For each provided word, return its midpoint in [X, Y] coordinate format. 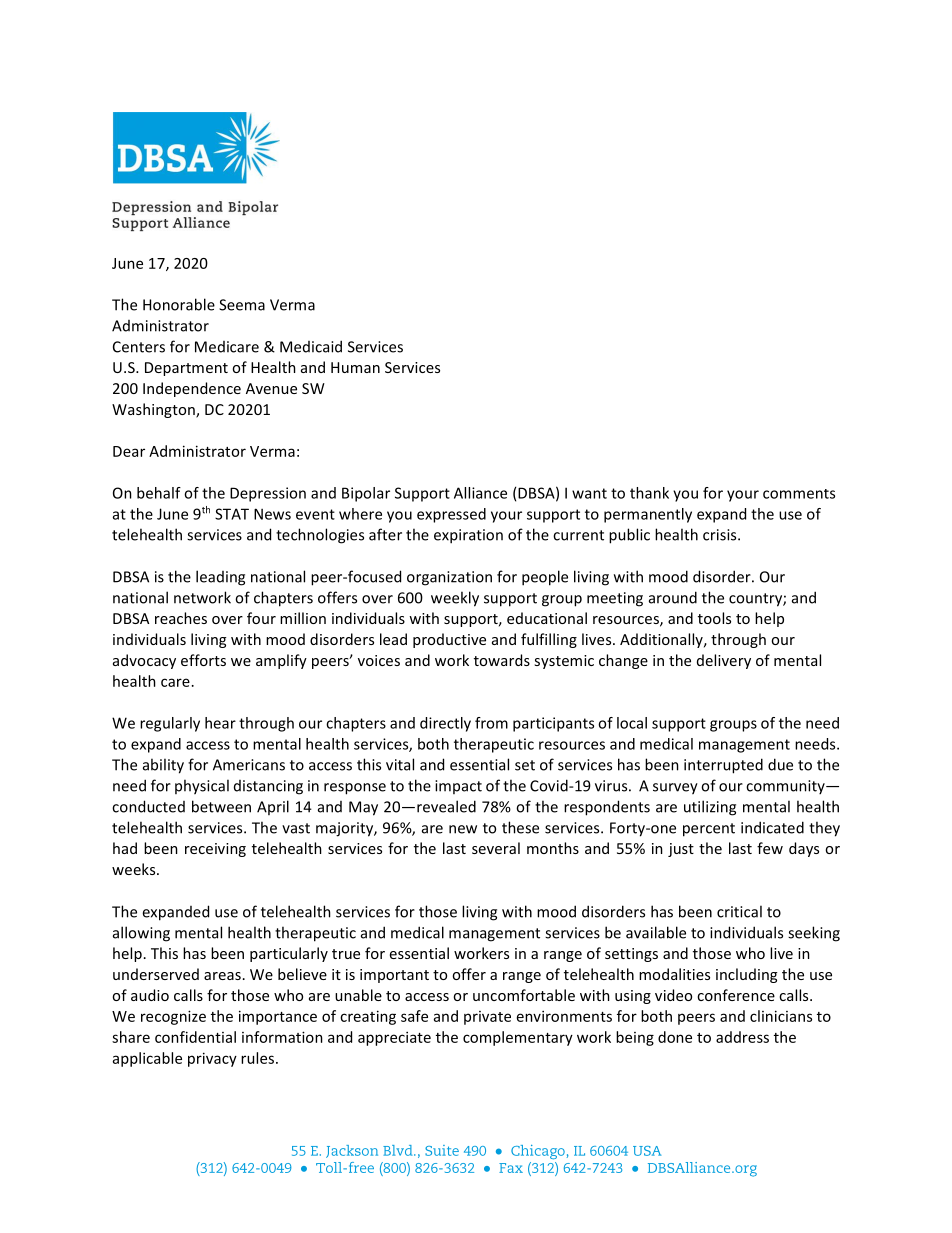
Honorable [179, 304]
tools [714, 618]
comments [799, 494]
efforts [203, 660]
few [770, 848]
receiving [215, 850]
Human [355, 367]
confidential [195, 1037]
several [496, 848]
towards [502, 660]
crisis [721, 535]
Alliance [480, 493]
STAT [232, 514]
